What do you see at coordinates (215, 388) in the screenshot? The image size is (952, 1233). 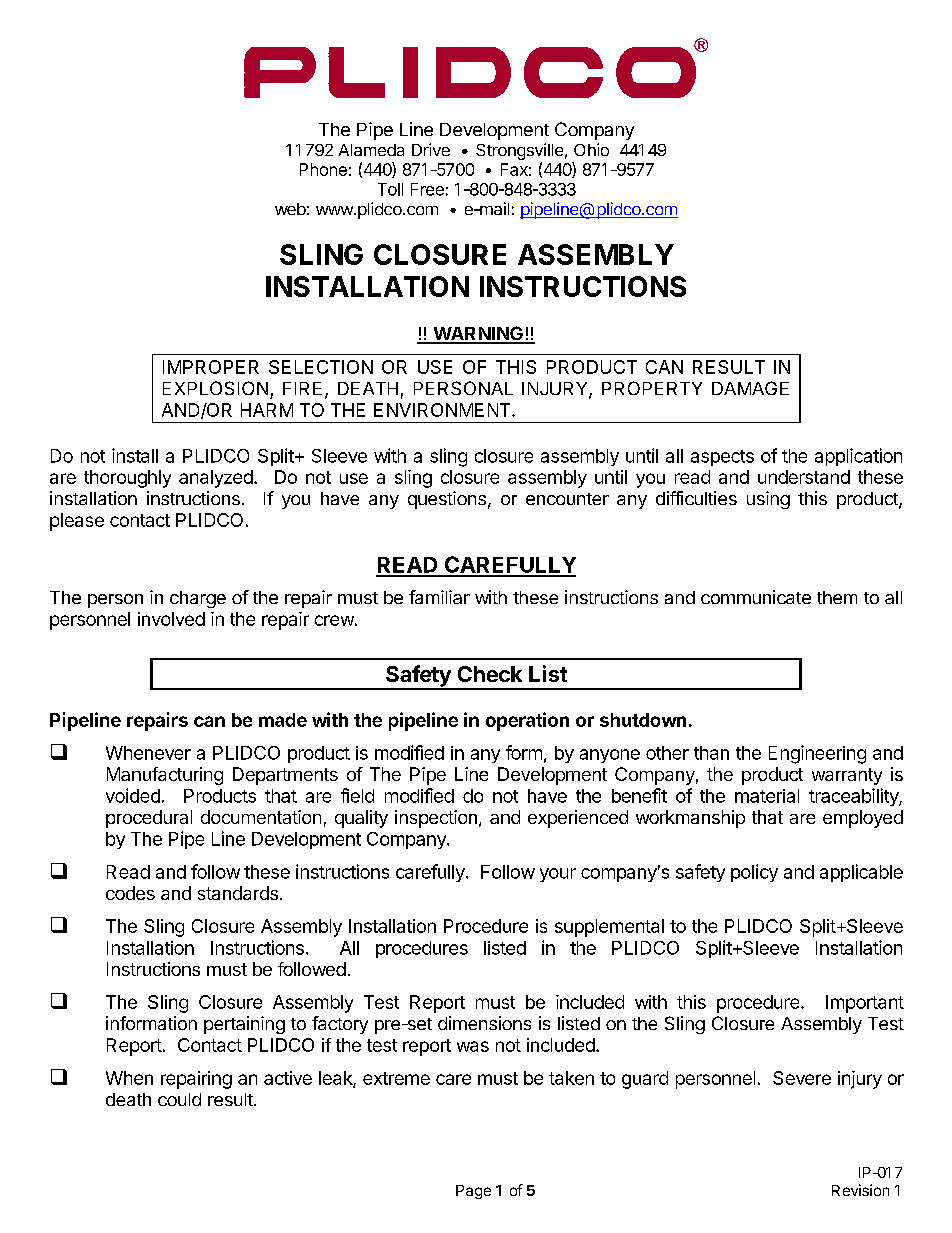 I see `EXPLOSION` at bounding box center [215, 388].
